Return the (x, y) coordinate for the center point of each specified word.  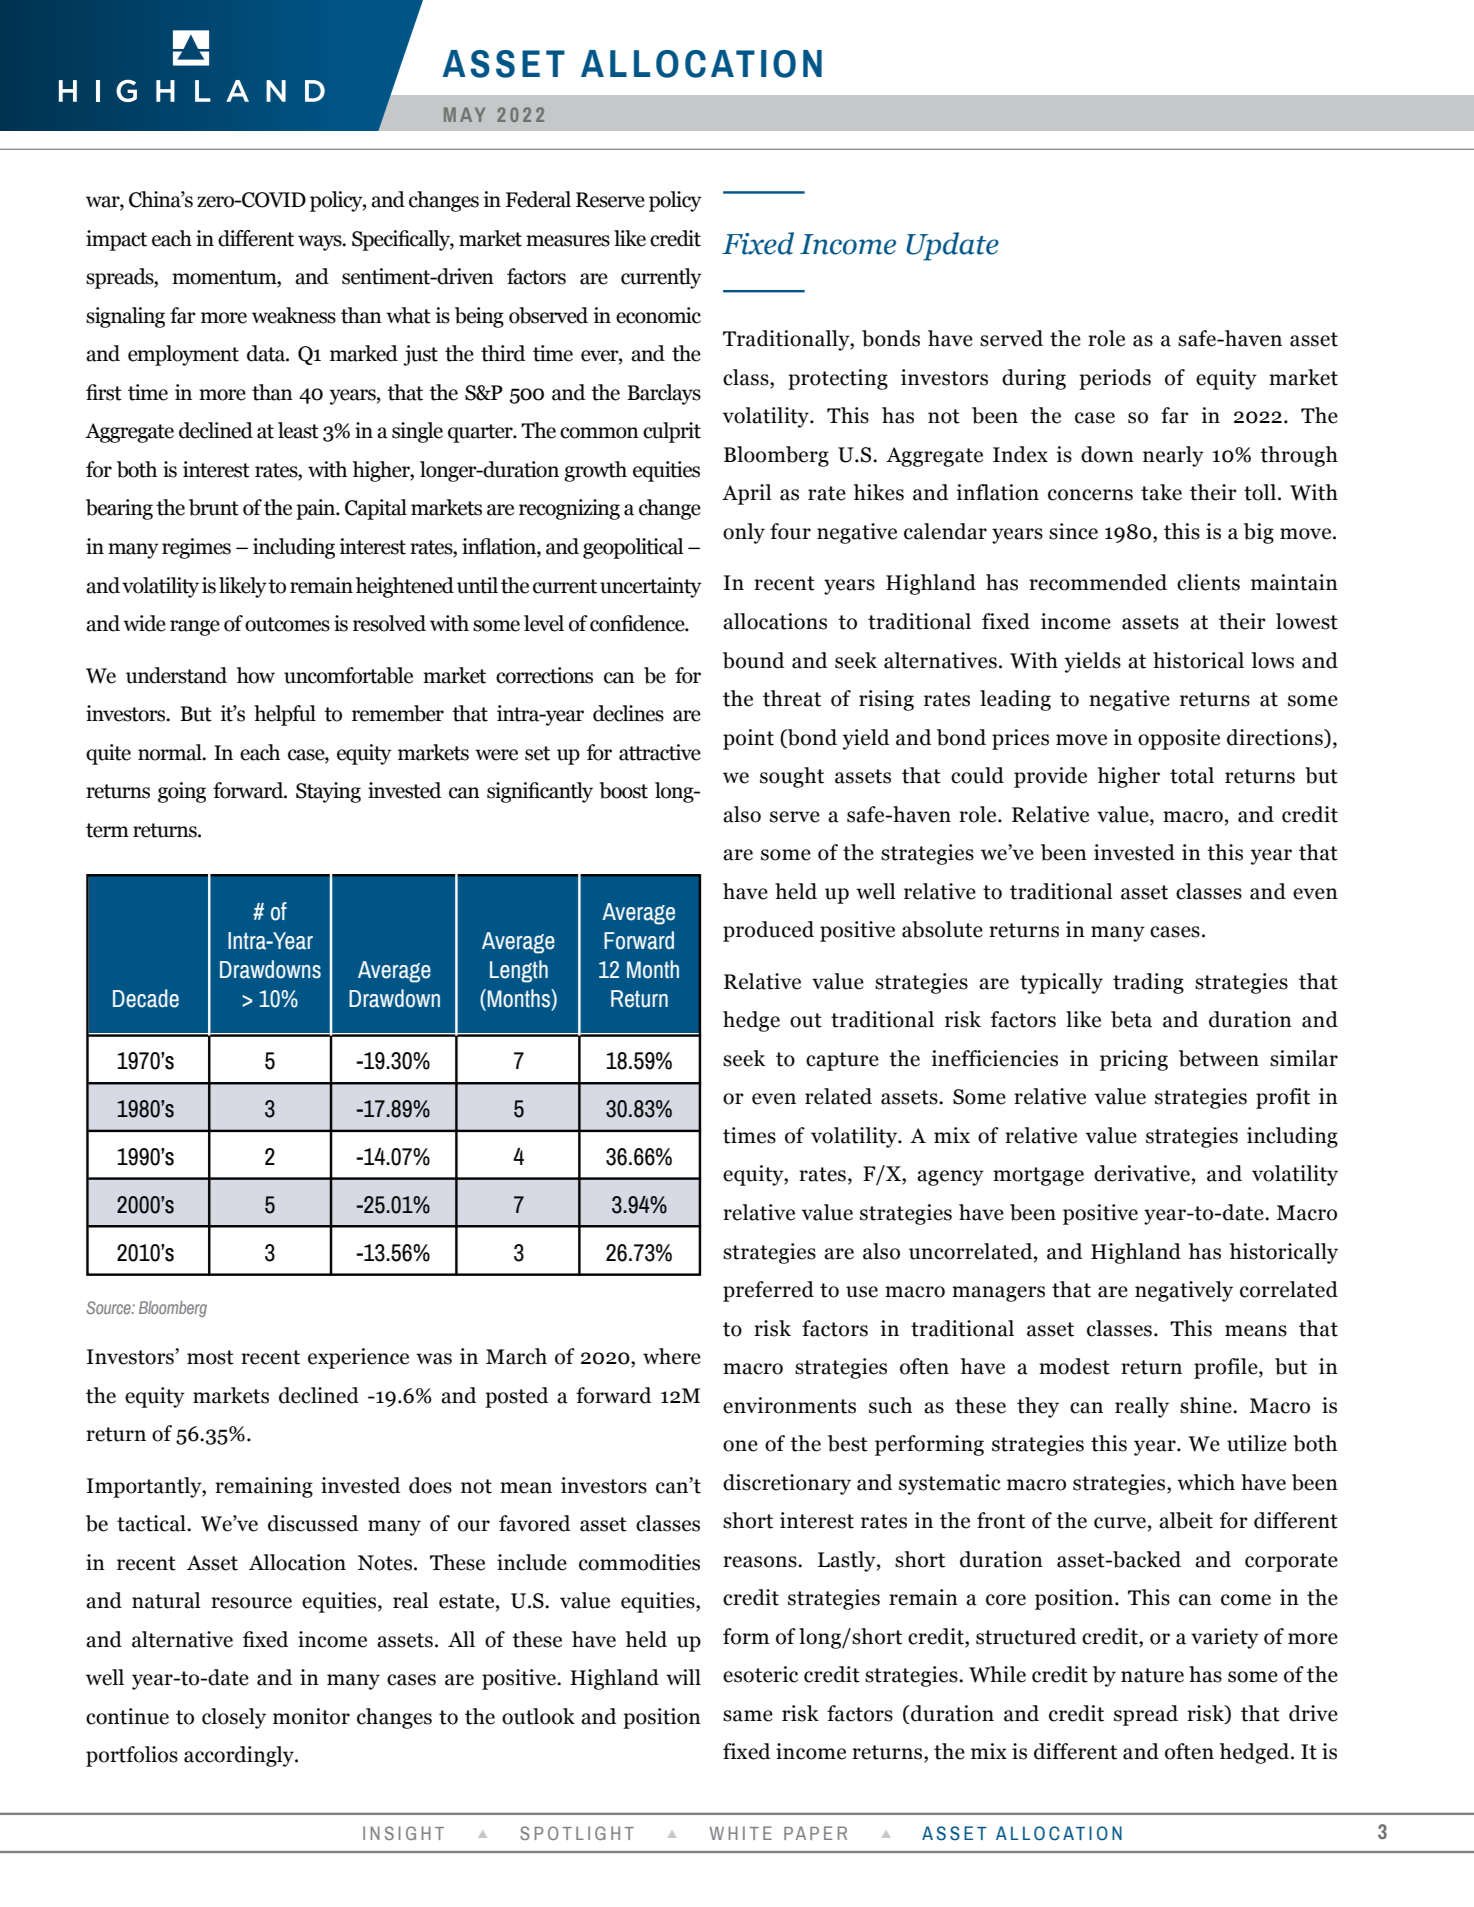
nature (1152, 1675)
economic (658, 315)
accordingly (240, 1756)
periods (1115, 379)
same (748, 1716)
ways (321, 243)
